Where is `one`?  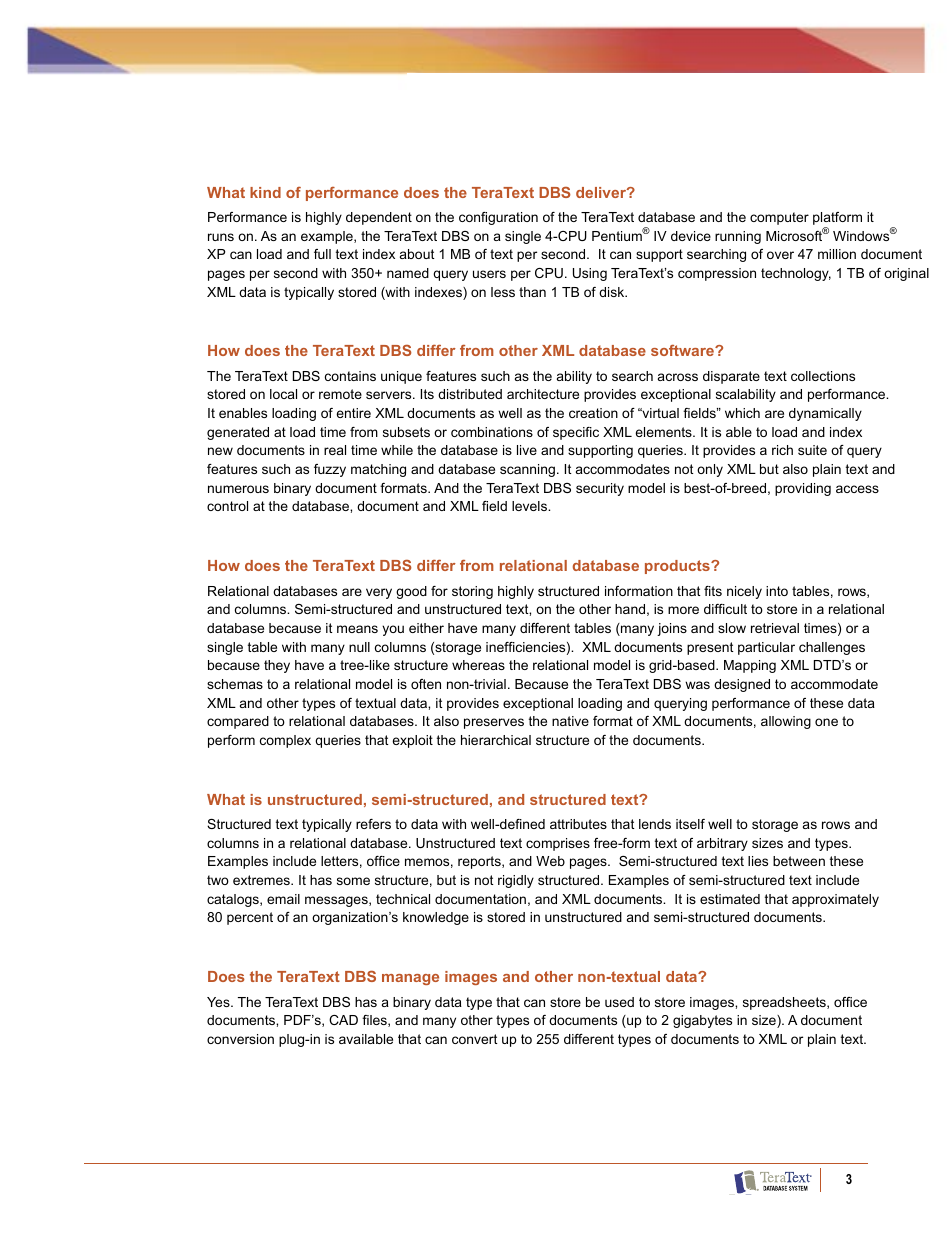 one is located at coordinates (826, 722).
